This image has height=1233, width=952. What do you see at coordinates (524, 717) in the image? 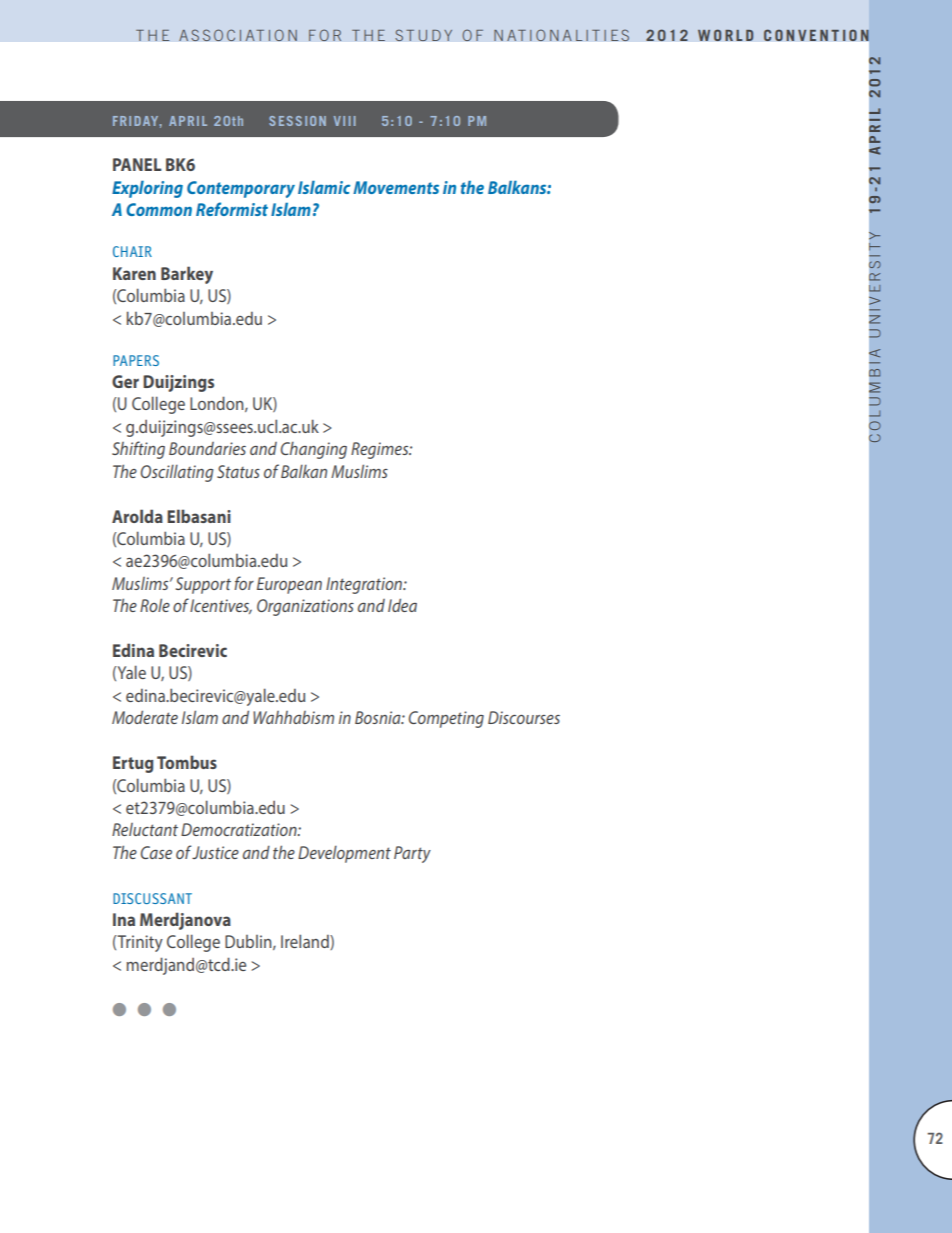
I see `Discourses` at bounding box center [524, 717].
